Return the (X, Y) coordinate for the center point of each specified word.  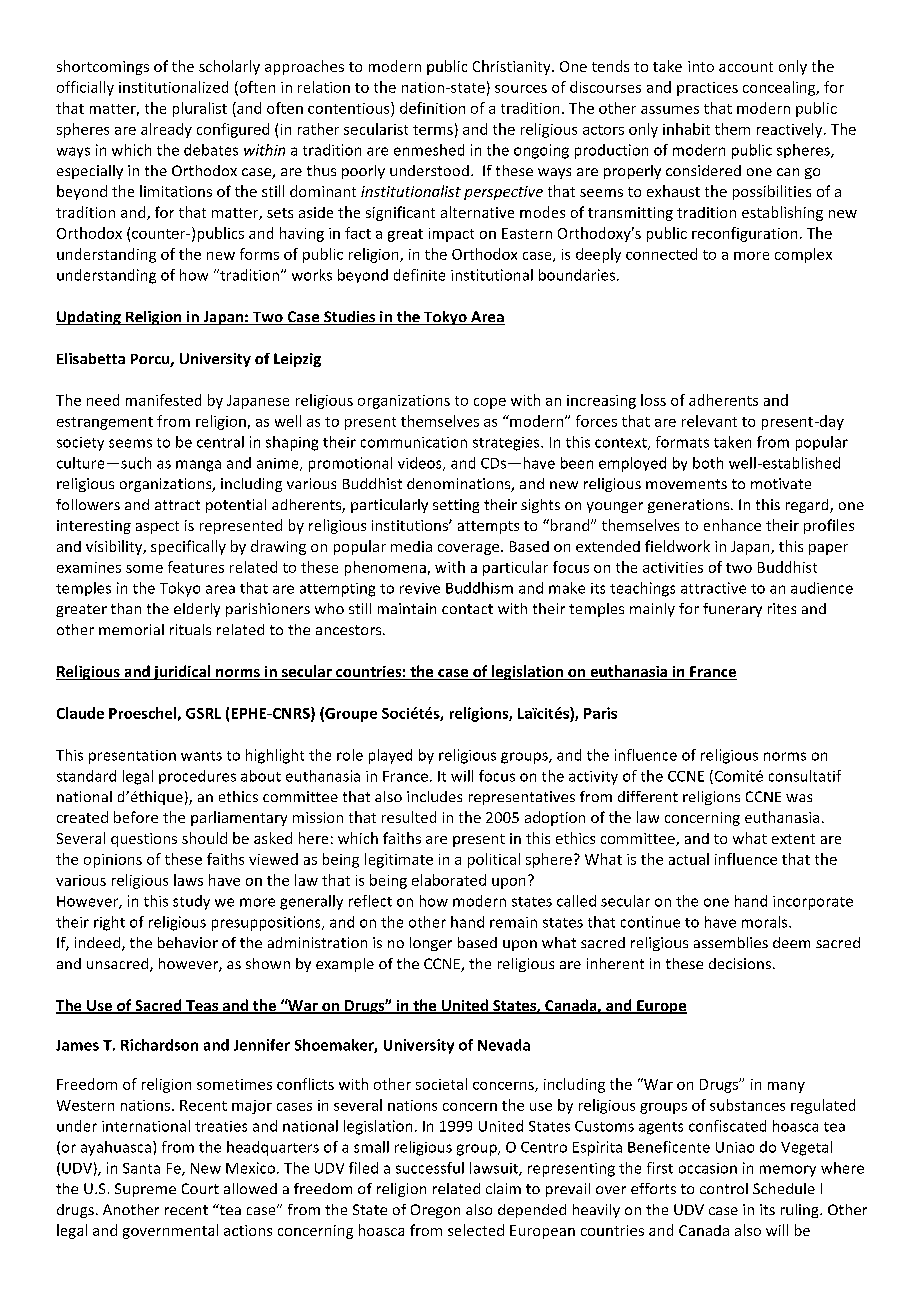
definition (432, 108)
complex (803, 255)
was (799, 798)
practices (707, 89)
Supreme (145, 1190)
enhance (732, 525)
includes (434, 796)
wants (201, 756)
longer (431, 944)
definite (419, 275)
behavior (188, 942)
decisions (741, 963)
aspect (157, 527)
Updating (89, 318)
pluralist (200, 109)
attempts (488, 527)
